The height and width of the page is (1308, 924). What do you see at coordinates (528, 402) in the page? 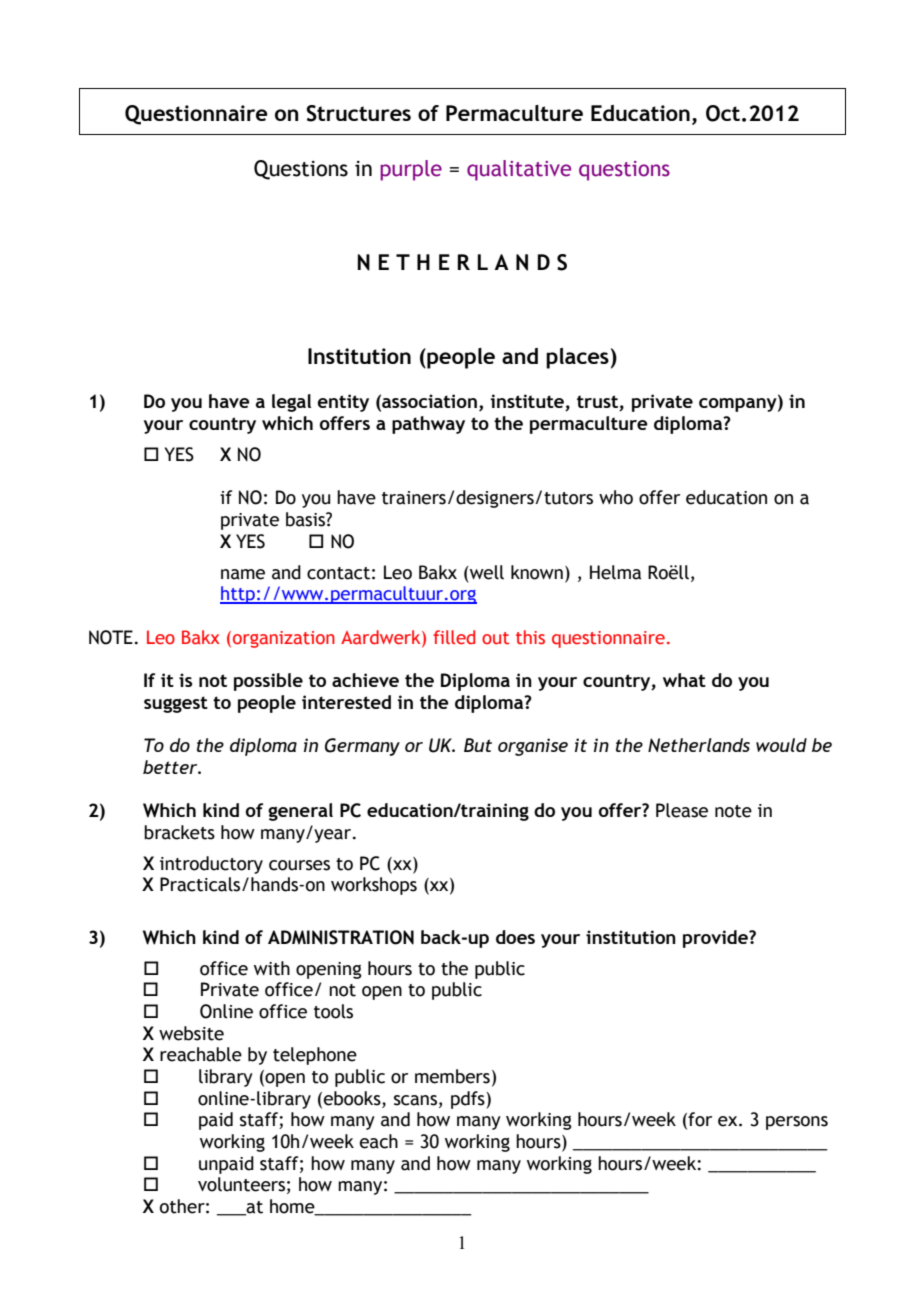
I see `institute` at bounding box center [528, 402].
